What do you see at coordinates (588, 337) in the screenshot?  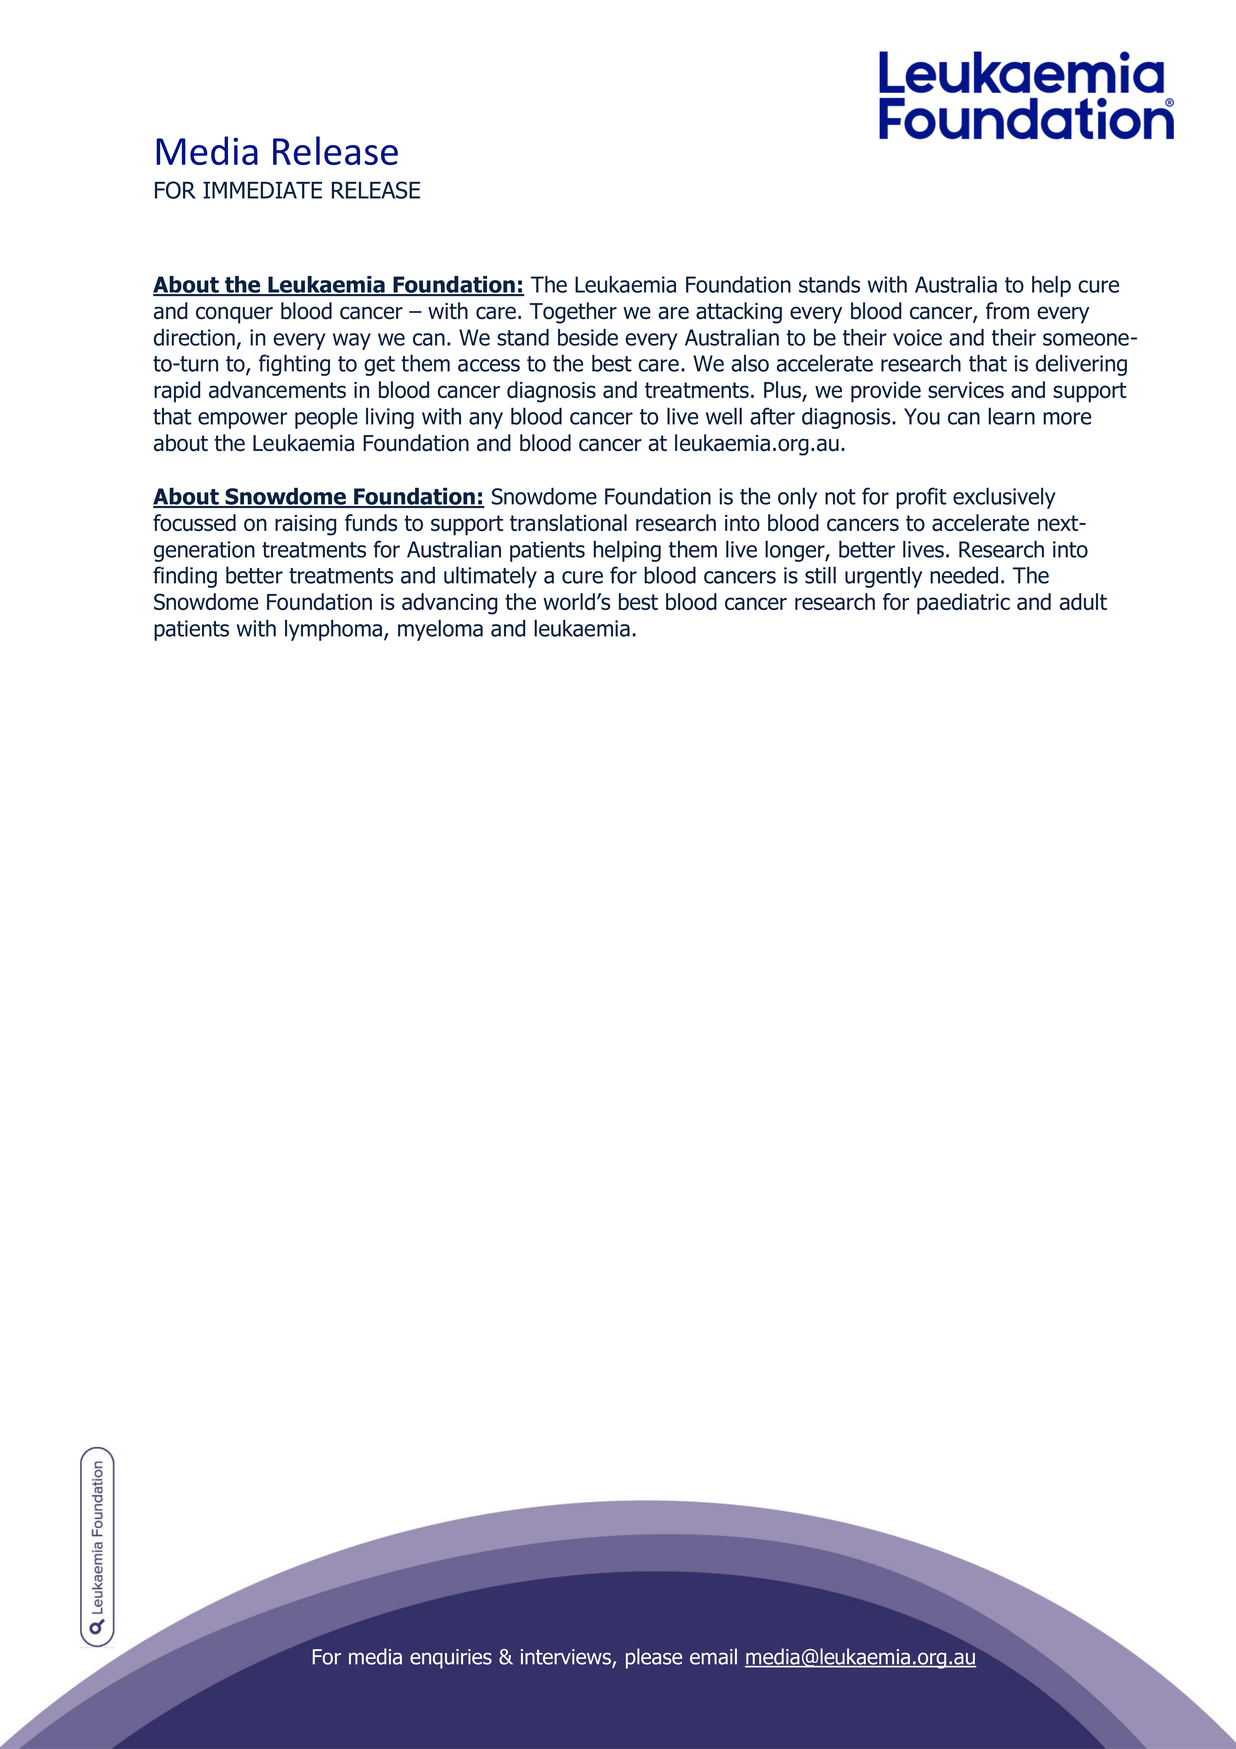 I see `beside` at bounding box center [588, 337].
